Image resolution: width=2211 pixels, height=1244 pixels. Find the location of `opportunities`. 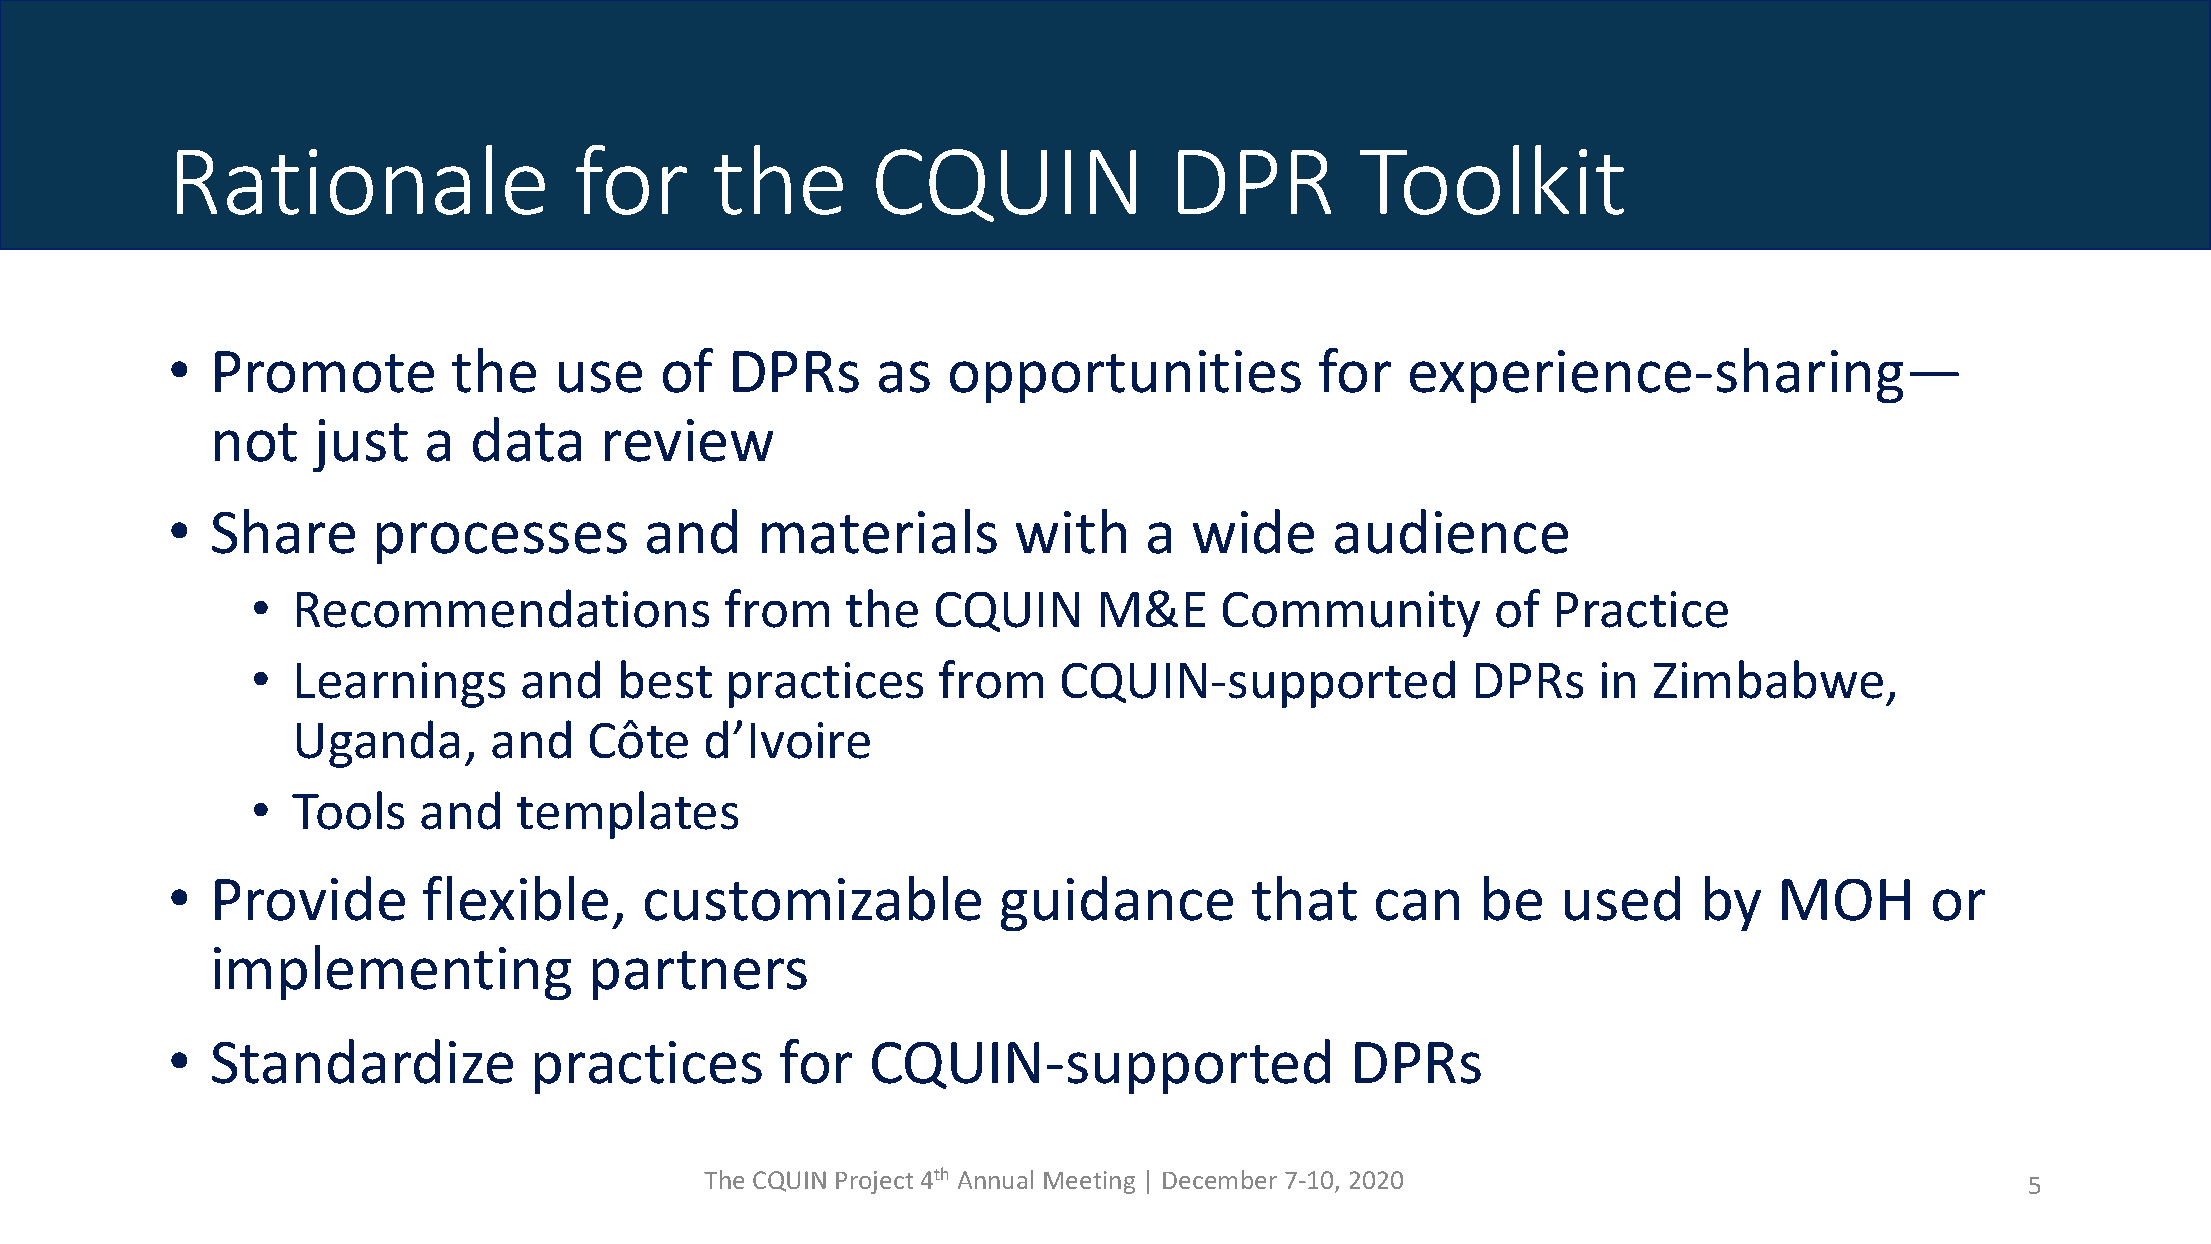

opportunities is located at coordinates (1125, 376).
